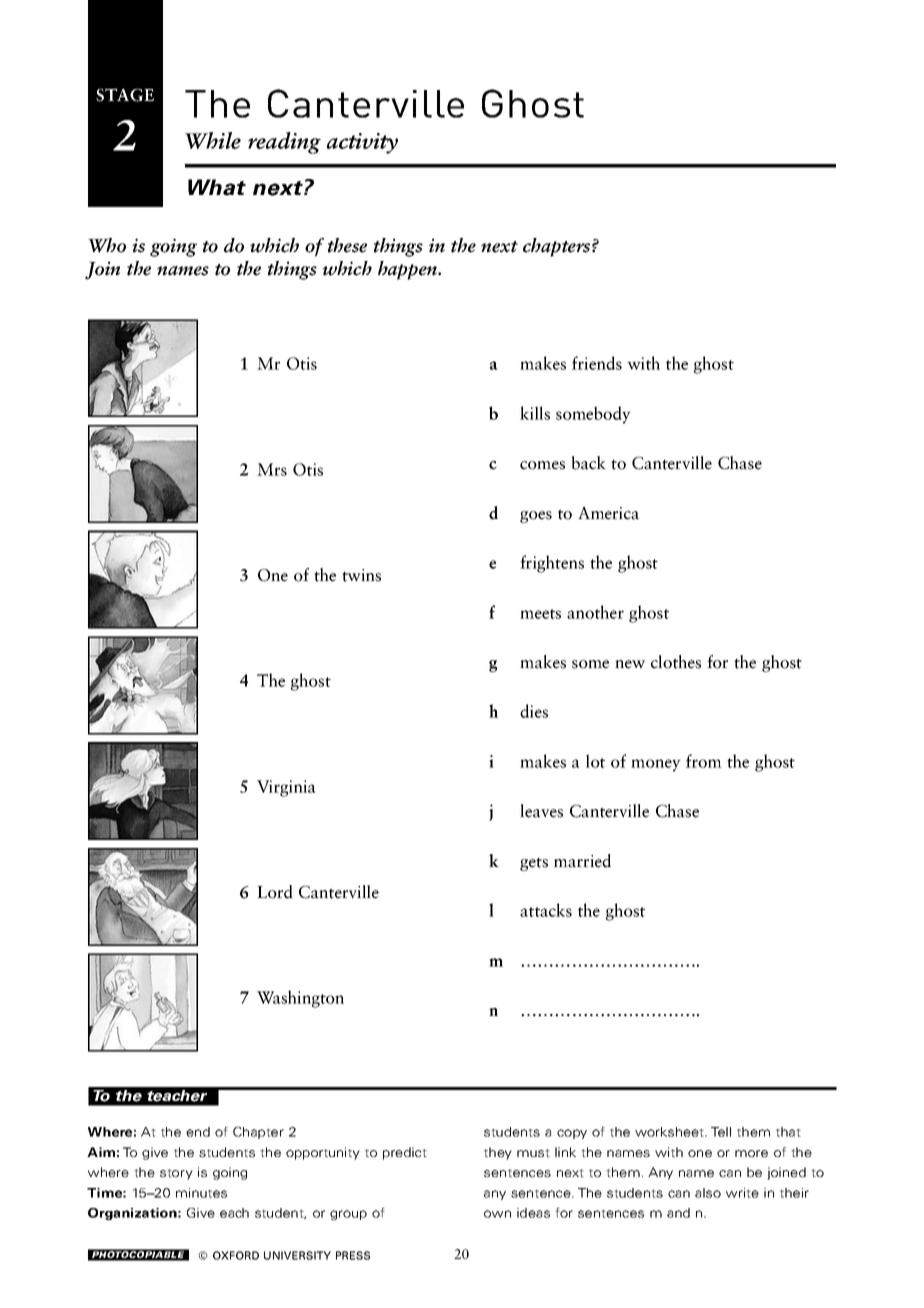 The width and height of the document is (924, 1308). I want to click on from, so click(704, 761).
